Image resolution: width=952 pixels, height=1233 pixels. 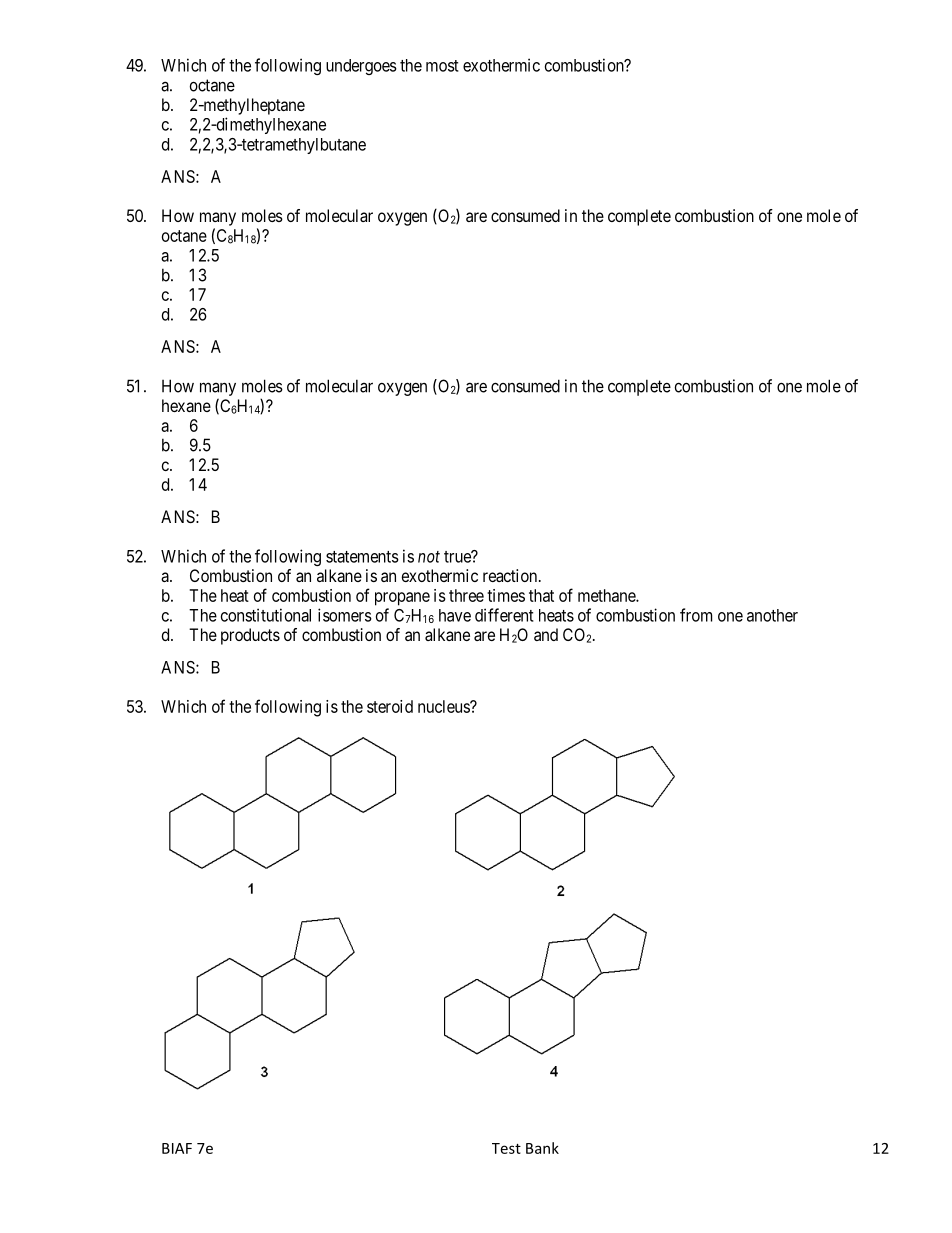 I want to click on steroid, so click(x=390, y=706).
